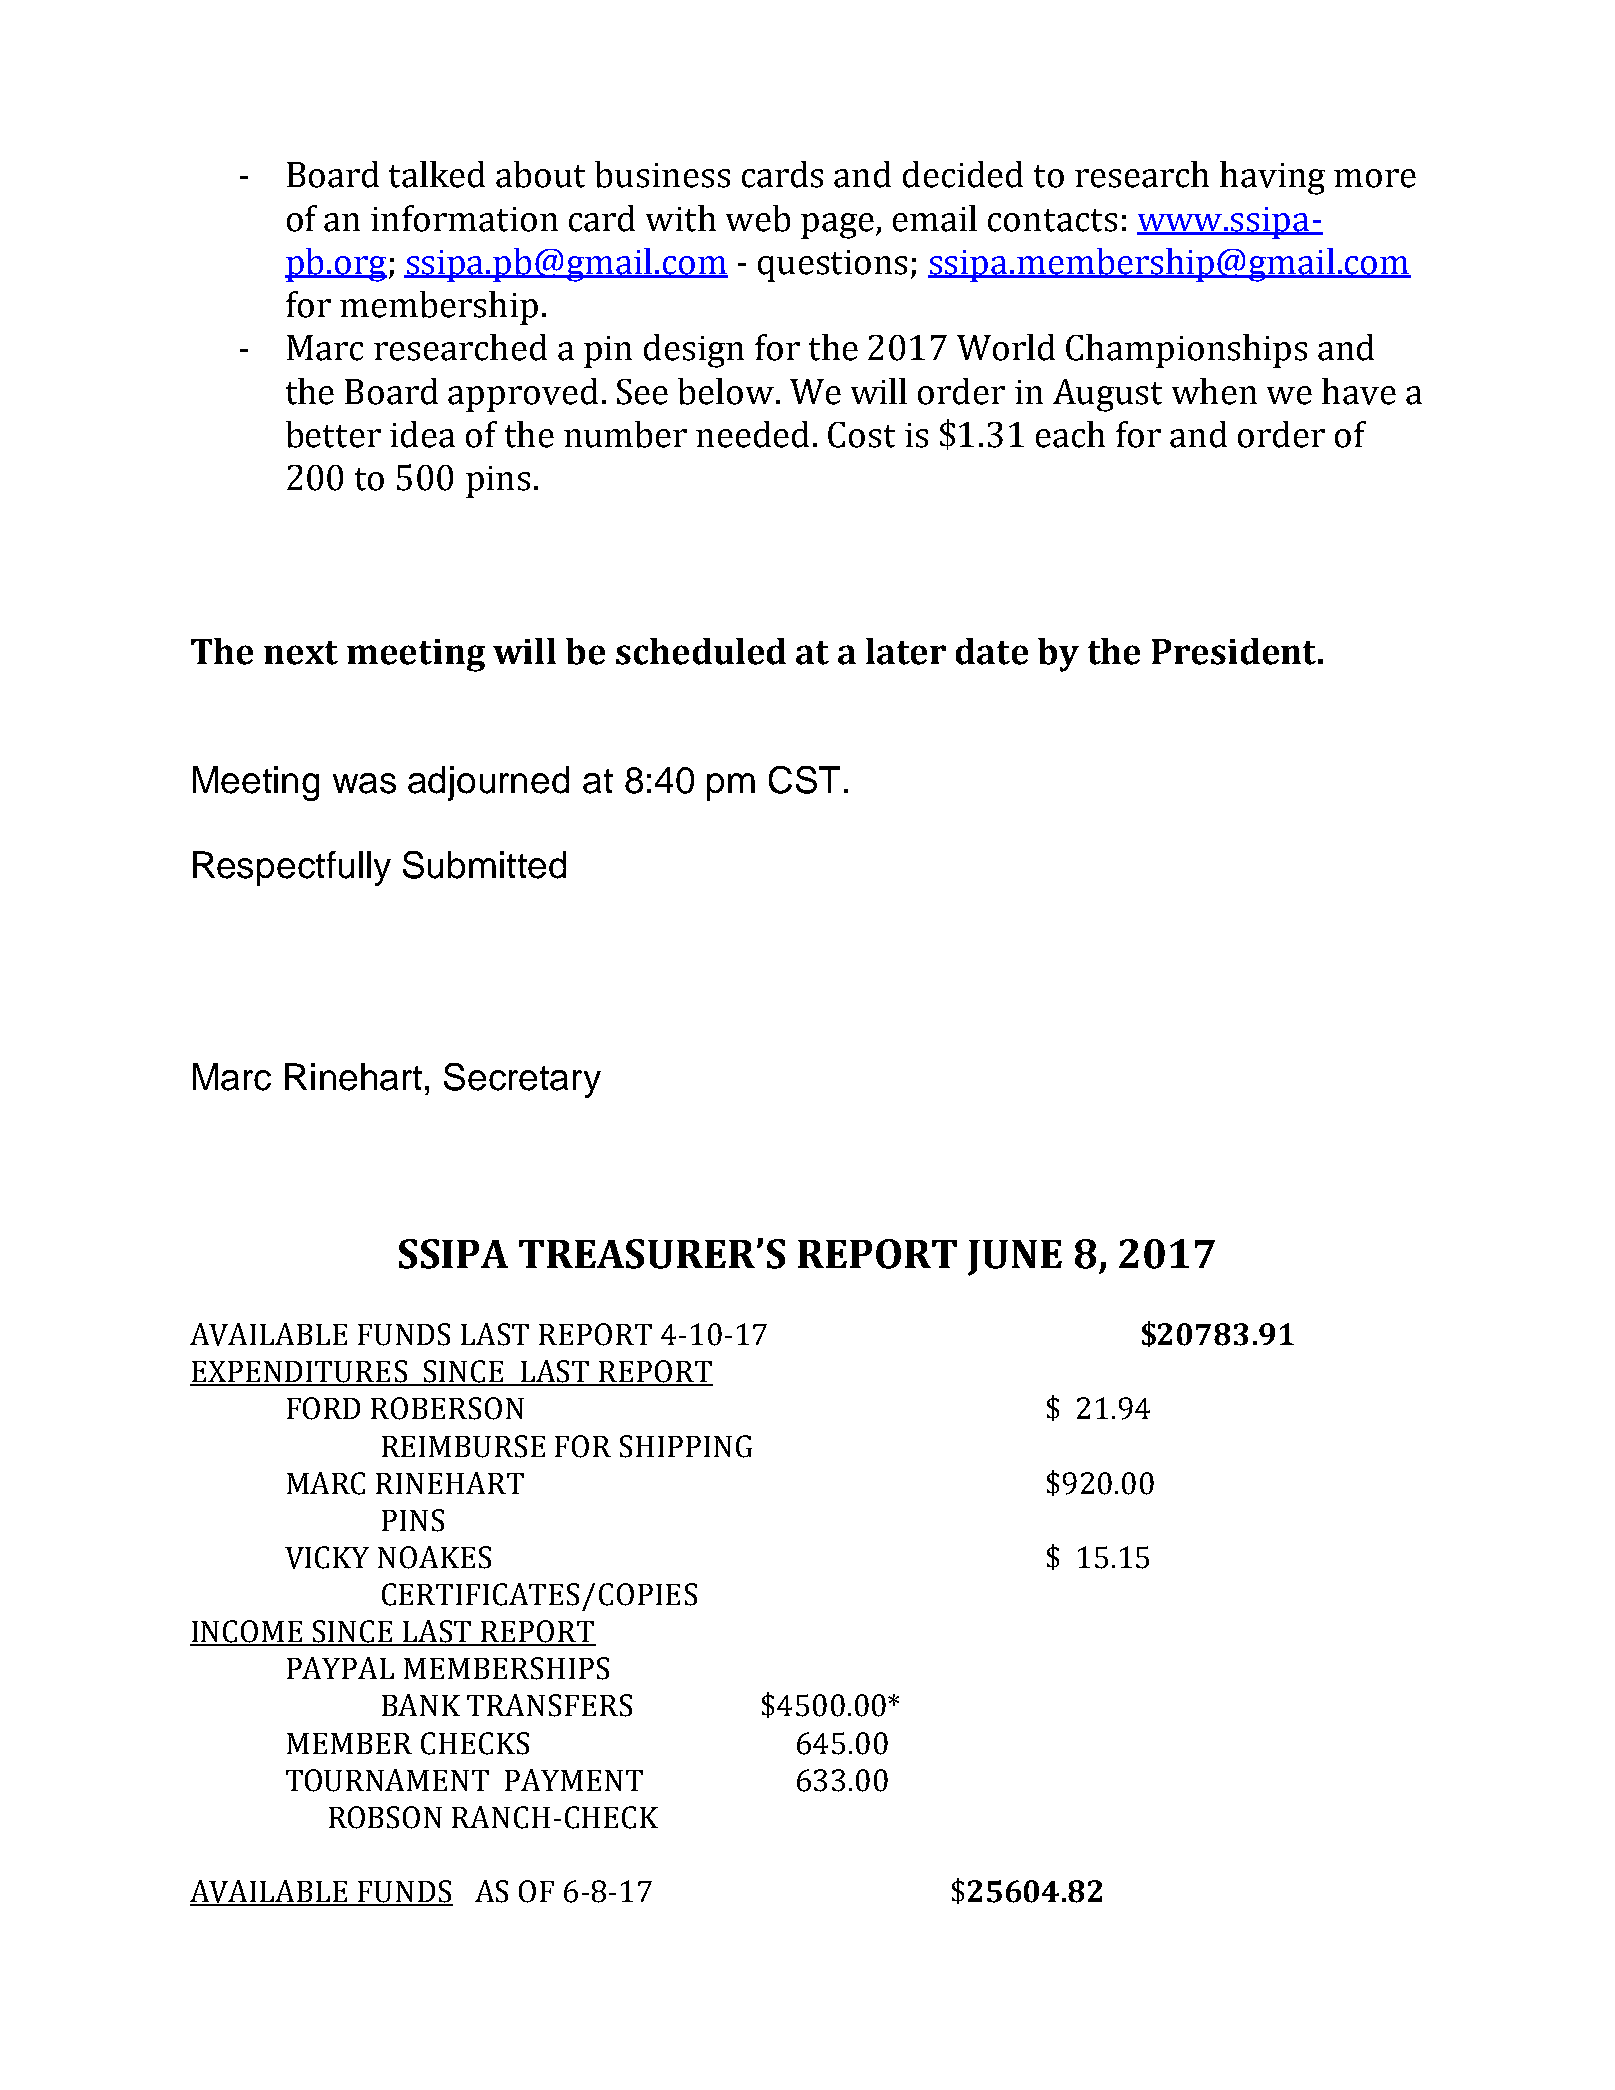  What do you see at coordinates (839, 226) in the image?
I see `page` at bounding box center [839, 226].
